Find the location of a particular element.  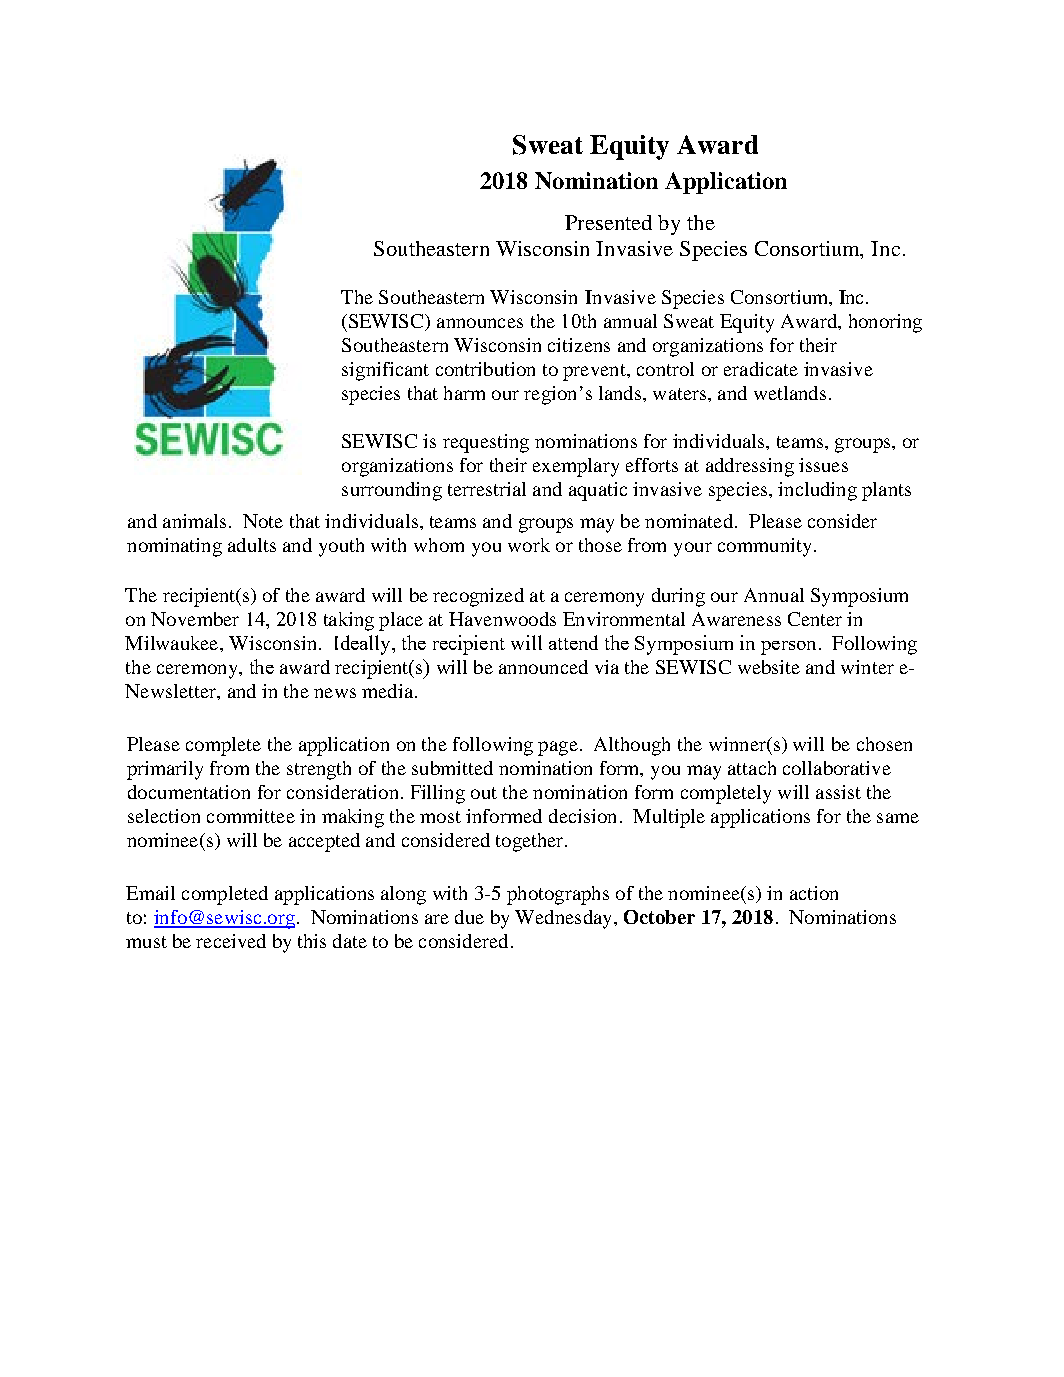

adults is located at coordinates (252, 545).
